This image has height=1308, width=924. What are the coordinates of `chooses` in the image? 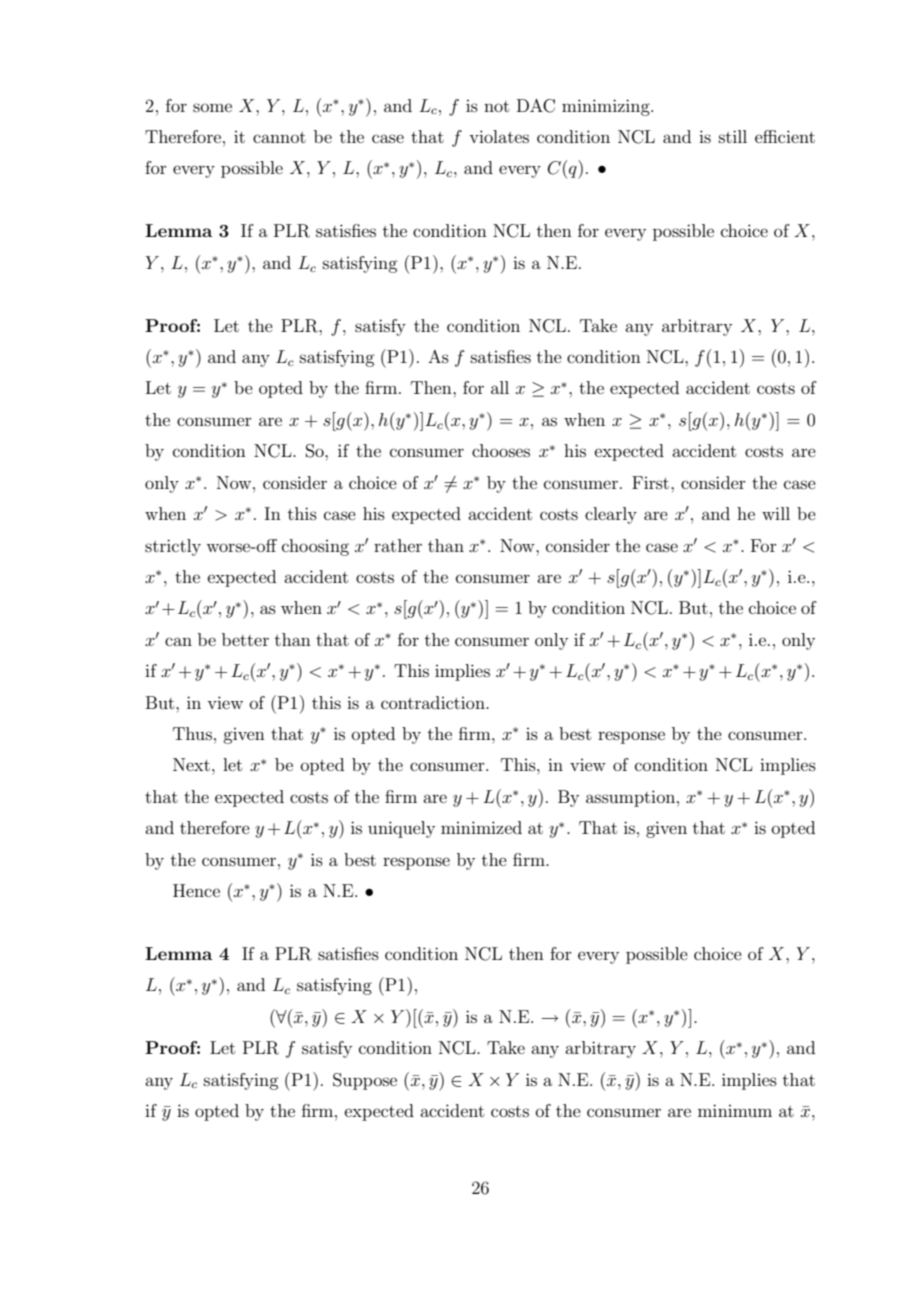 It's located at (501, 450).
